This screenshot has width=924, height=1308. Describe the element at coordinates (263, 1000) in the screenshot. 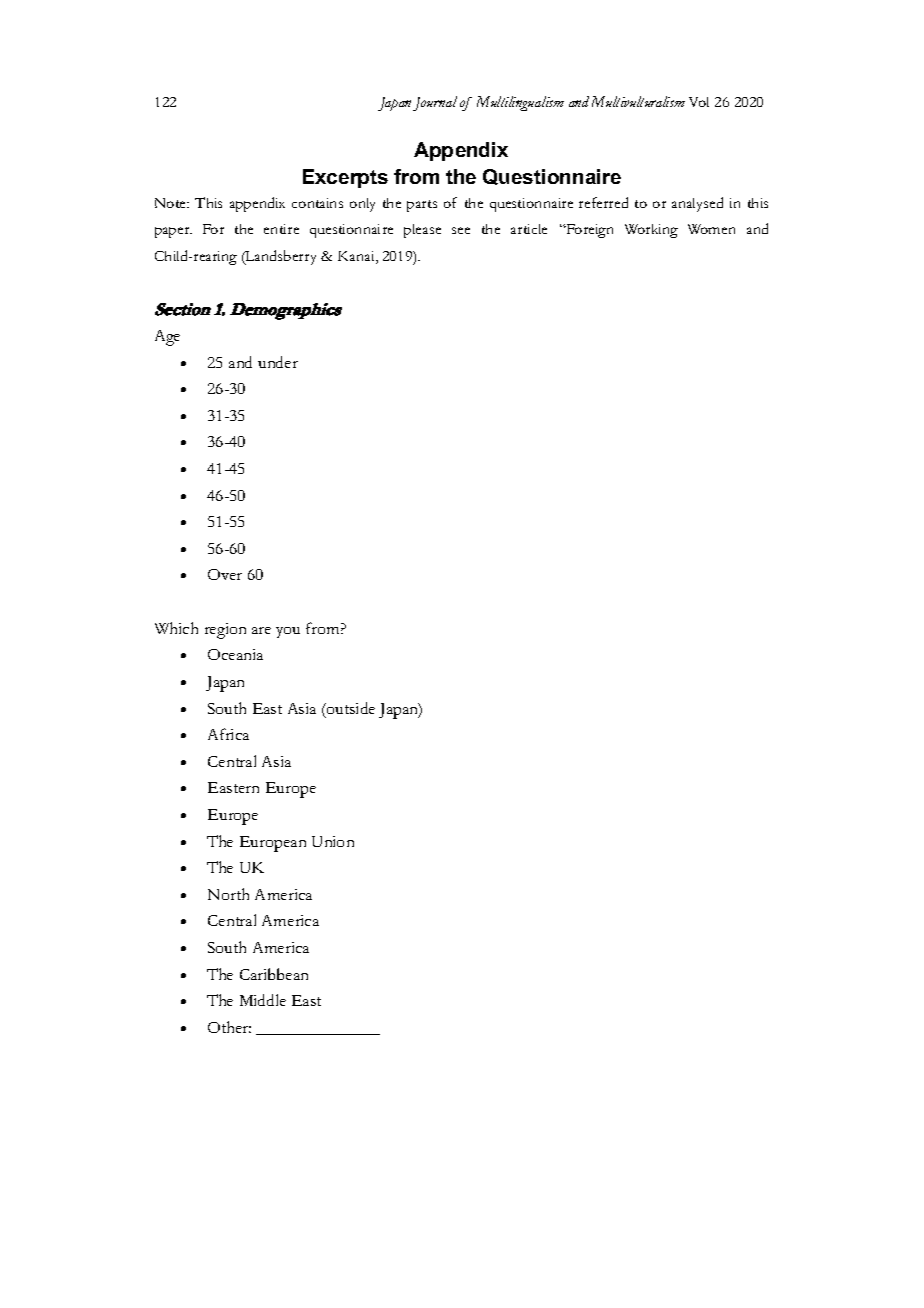

I see `Middle` at that location.
